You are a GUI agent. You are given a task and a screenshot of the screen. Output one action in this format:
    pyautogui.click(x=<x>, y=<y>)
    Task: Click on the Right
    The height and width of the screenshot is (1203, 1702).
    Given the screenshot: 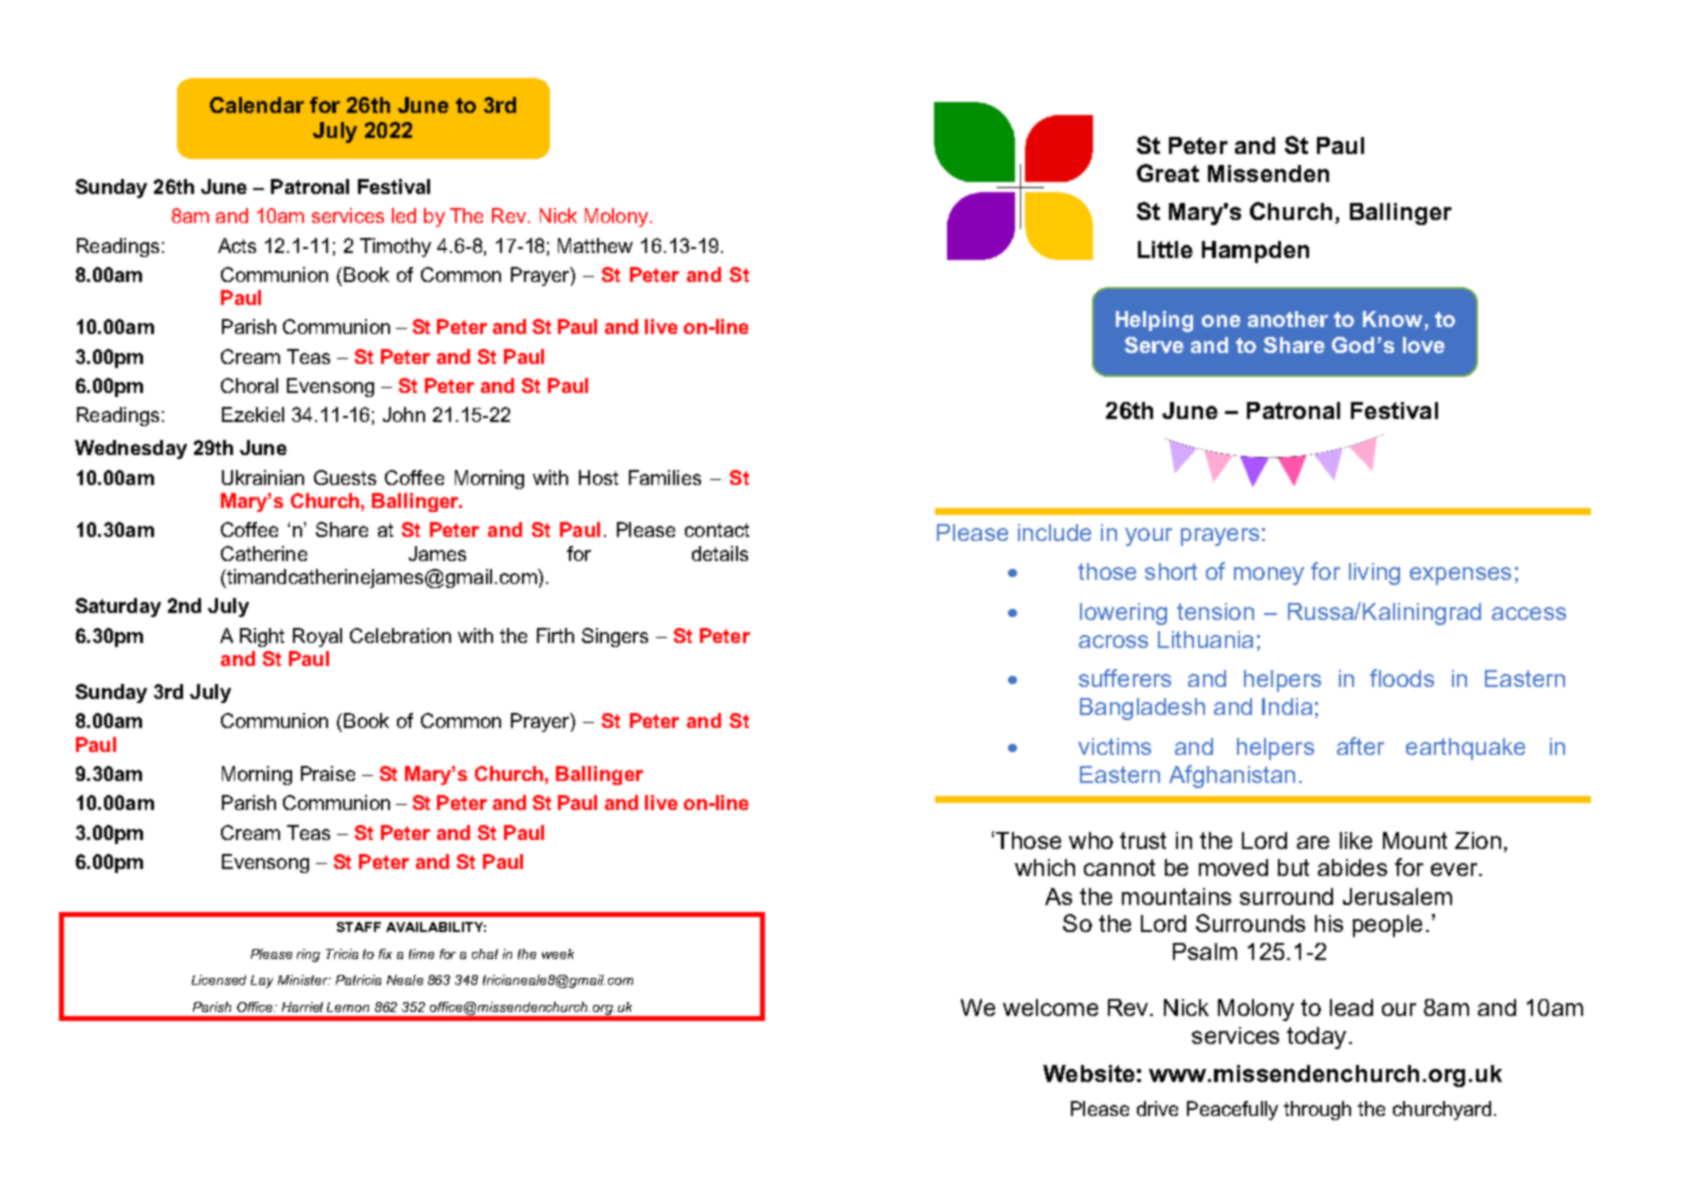 What is the action you would take?
    pyautogui.click(x=262, y=637)
